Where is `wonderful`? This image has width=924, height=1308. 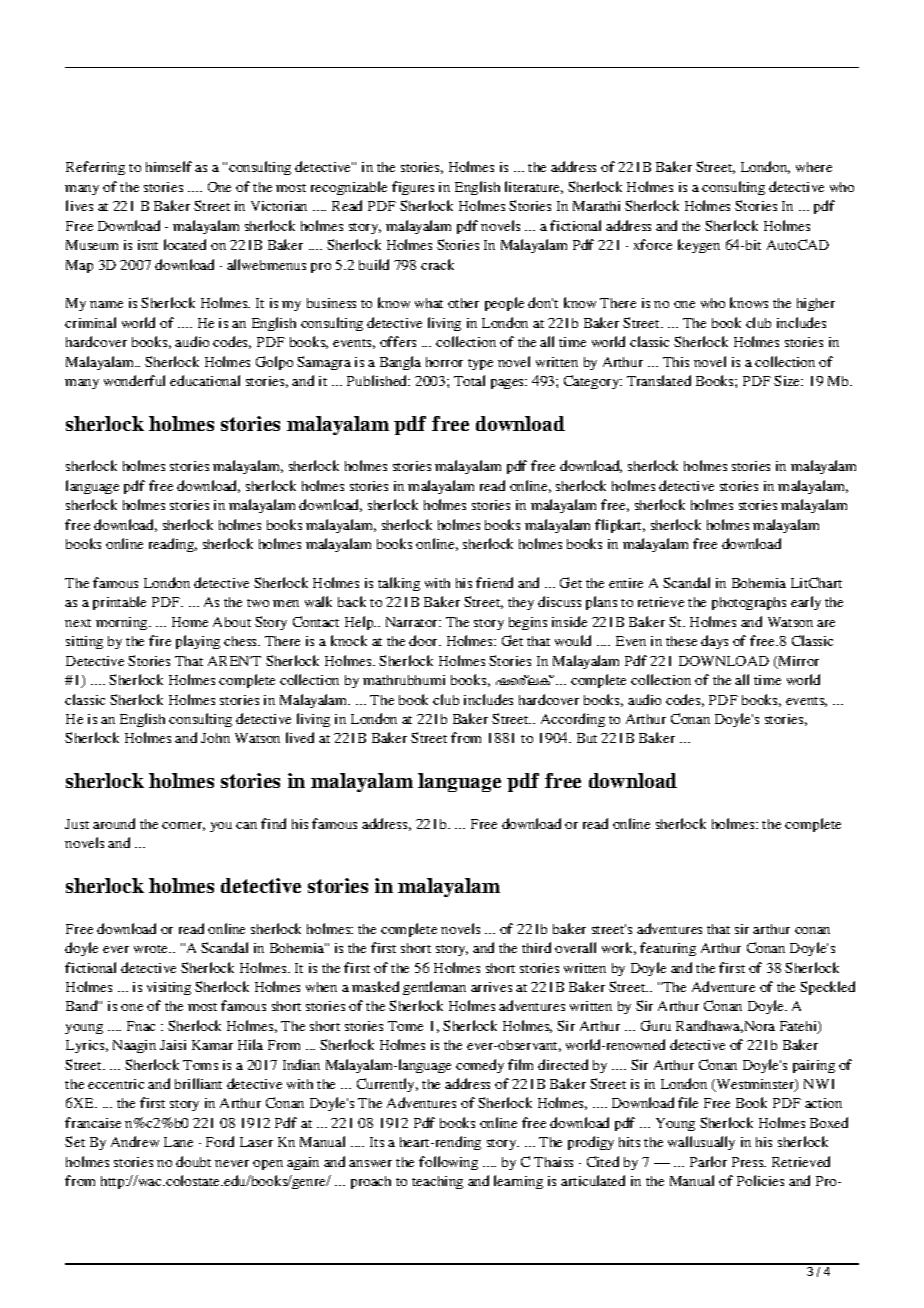
wonderful is located at coordinates (134, 380).
